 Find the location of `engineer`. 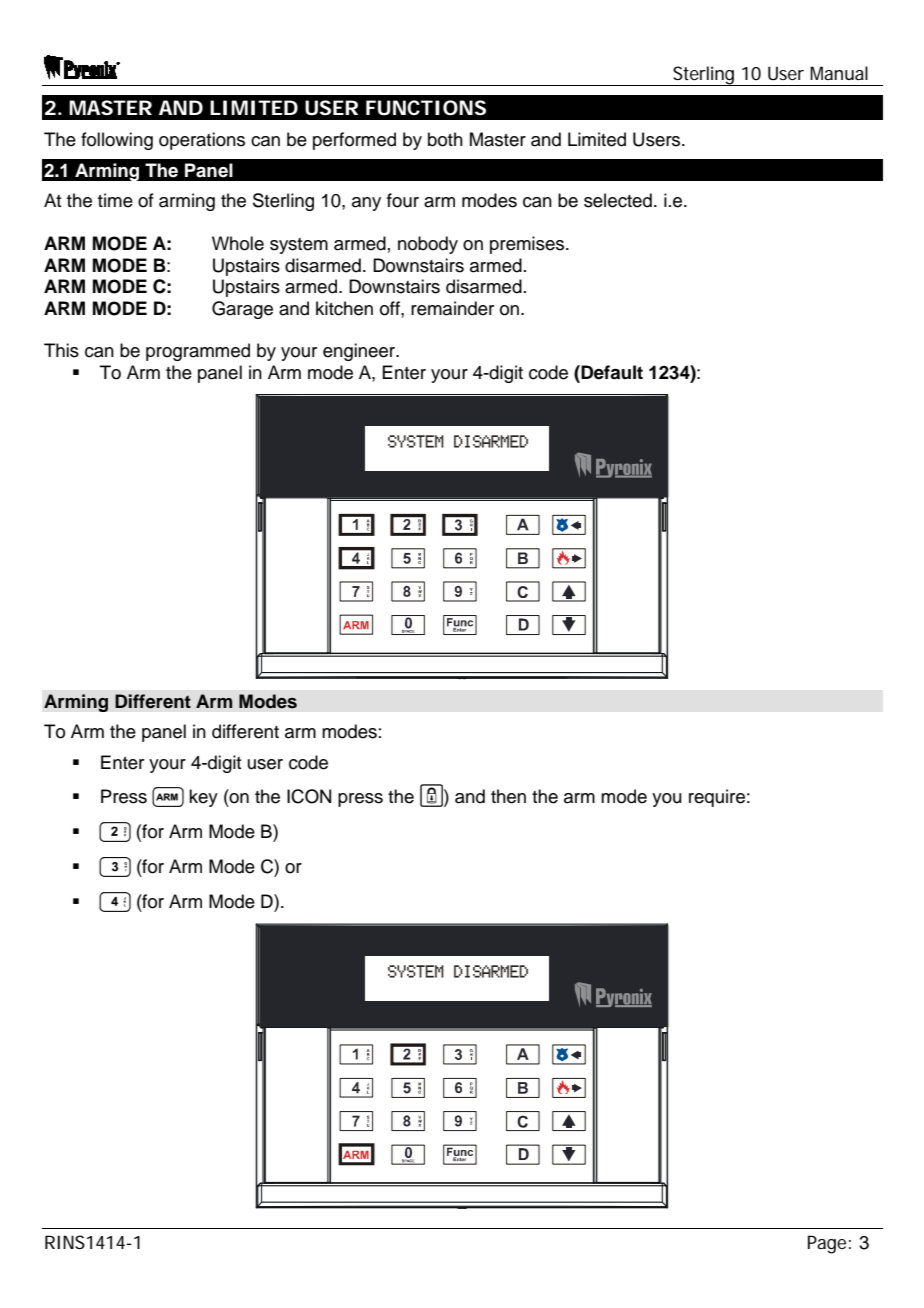

engineer is located at coordinates (360, 352).
